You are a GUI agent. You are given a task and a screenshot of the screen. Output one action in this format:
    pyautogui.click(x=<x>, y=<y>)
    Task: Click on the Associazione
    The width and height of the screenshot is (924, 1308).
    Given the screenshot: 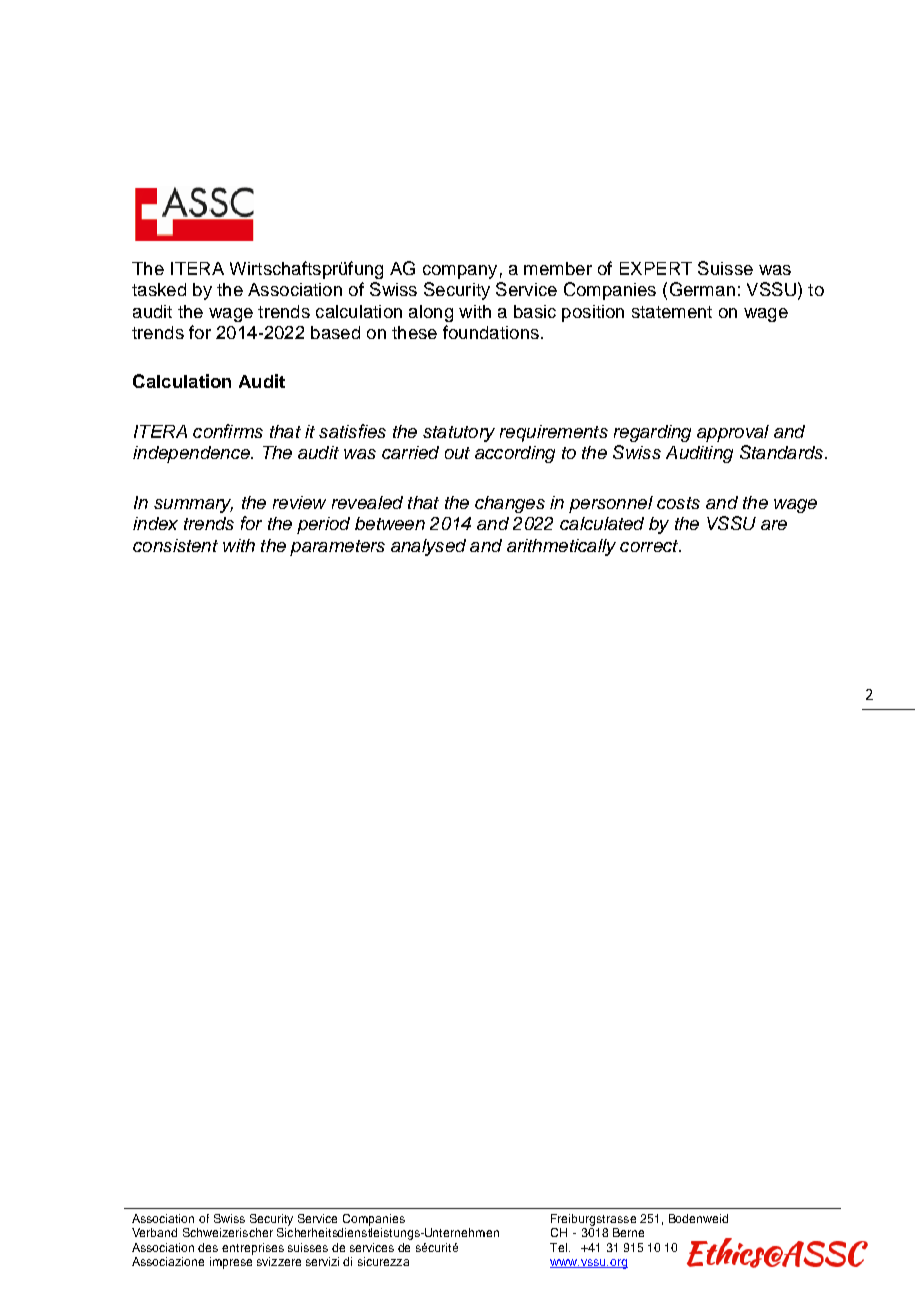 What is the action you would take?
    pyautogui.click(x=168, y=1261)
